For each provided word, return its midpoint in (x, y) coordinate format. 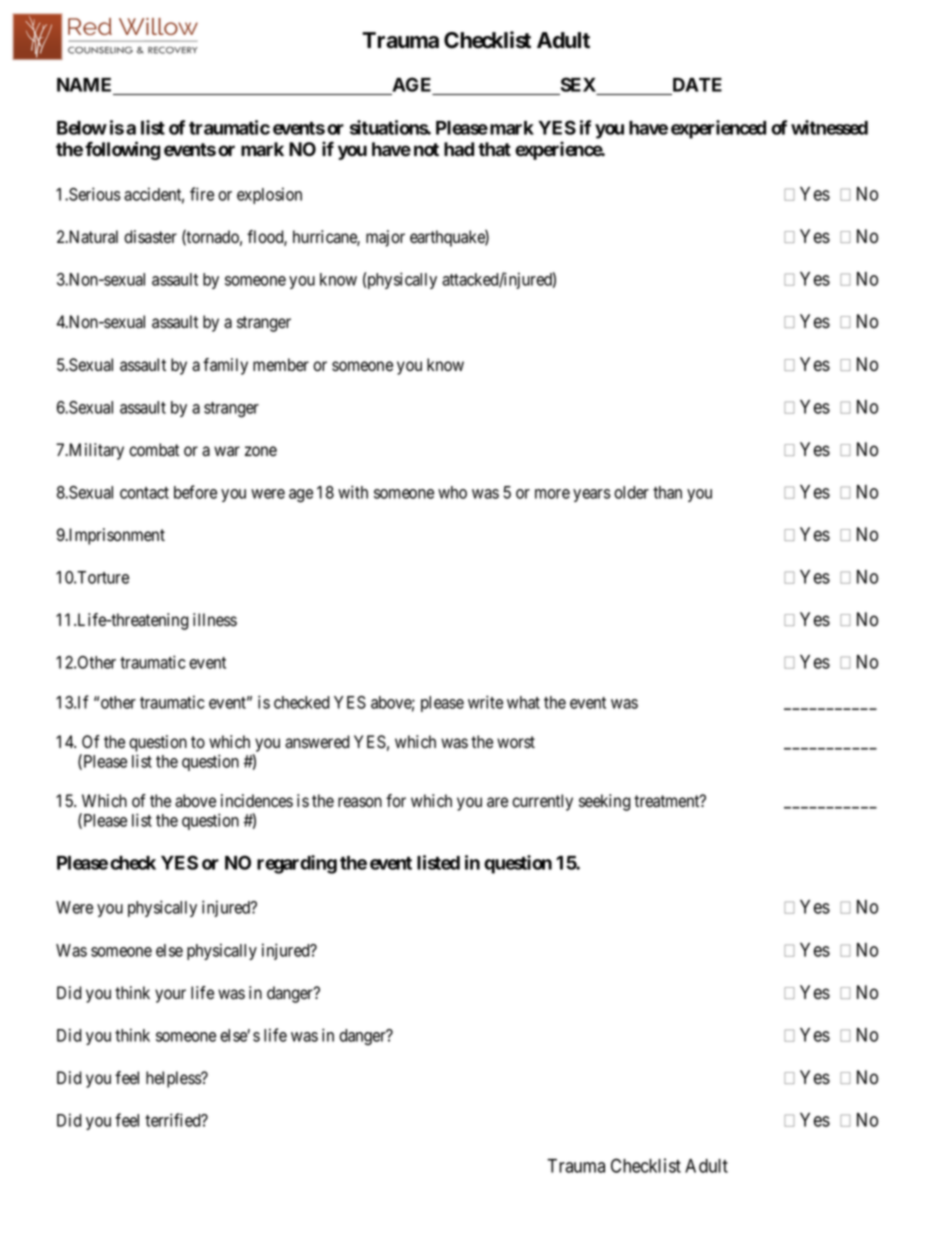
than (667, 492)
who (452, 492)
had (459, 149)
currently (542, 802)
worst (516, 742)
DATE (697, 85)
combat (154, 450)
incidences (257, 801)
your (170, 996)
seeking (605, 802)
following (122, 150)
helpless (174, 1079)
